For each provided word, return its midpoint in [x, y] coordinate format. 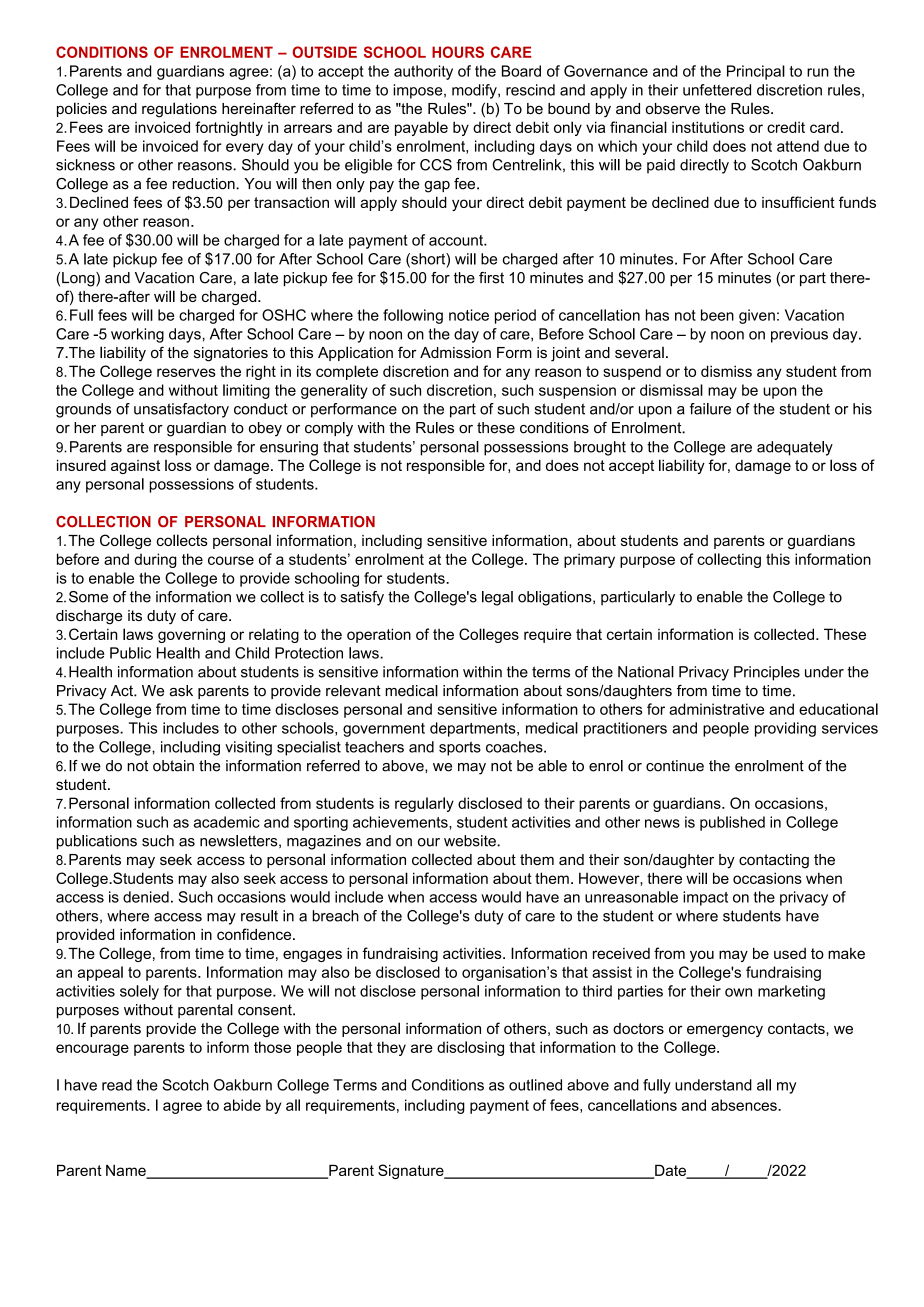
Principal [756, 72]
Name [127, 1172]
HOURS [458, 52]
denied [146, 897]
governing [191, 636]
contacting [774, 861]
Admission [455, 352]
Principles [767, 673]
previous [799, 335]
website [471, 841]
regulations [179, 110]
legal [497, 598]
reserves [186, 372]
